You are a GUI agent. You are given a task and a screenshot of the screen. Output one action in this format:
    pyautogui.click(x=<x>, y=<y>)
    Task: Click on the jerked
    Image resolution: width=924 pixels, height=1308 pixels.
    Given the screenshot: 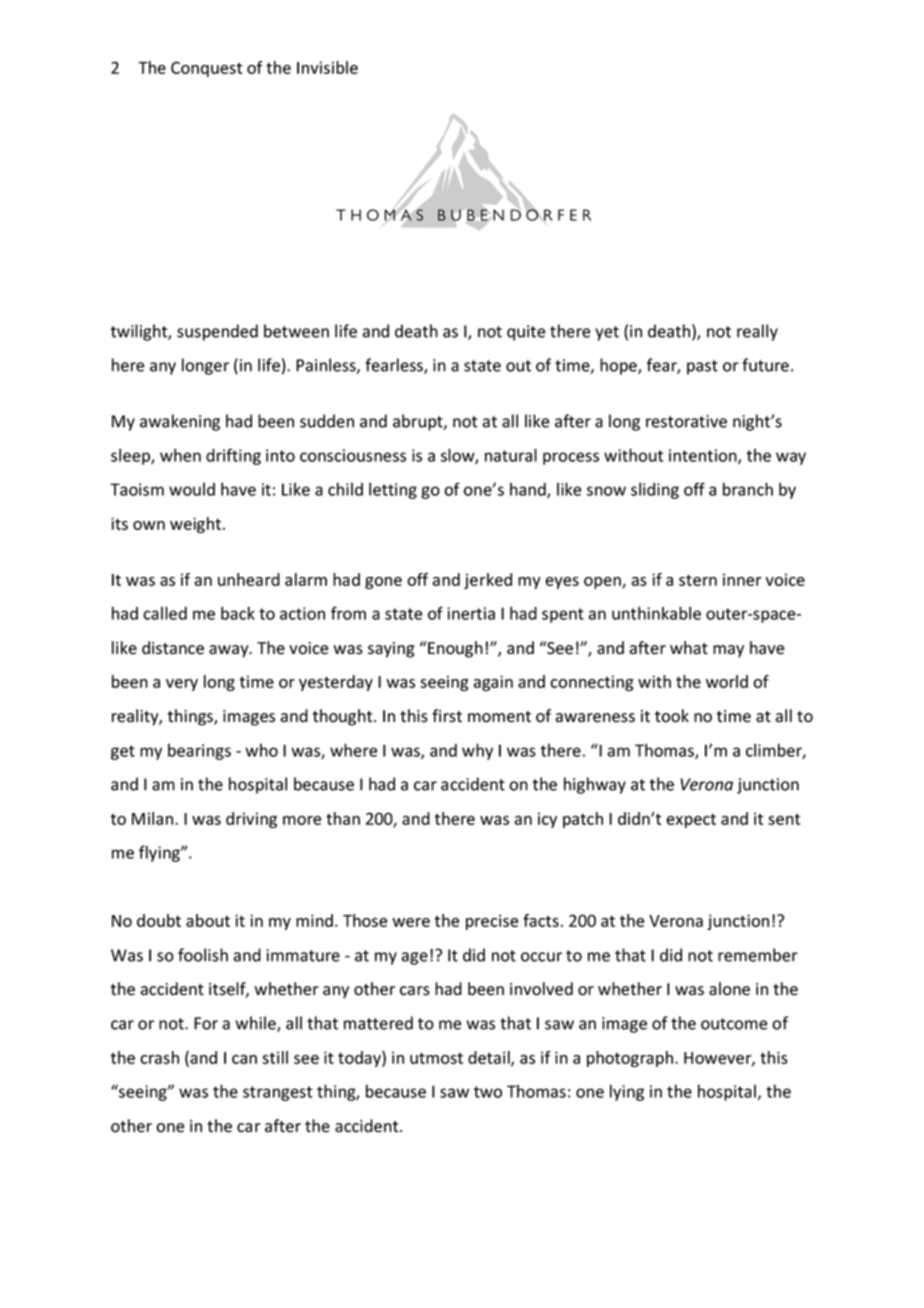 What is the action you would take?
    pyautogui.click(x=488, y=581)
